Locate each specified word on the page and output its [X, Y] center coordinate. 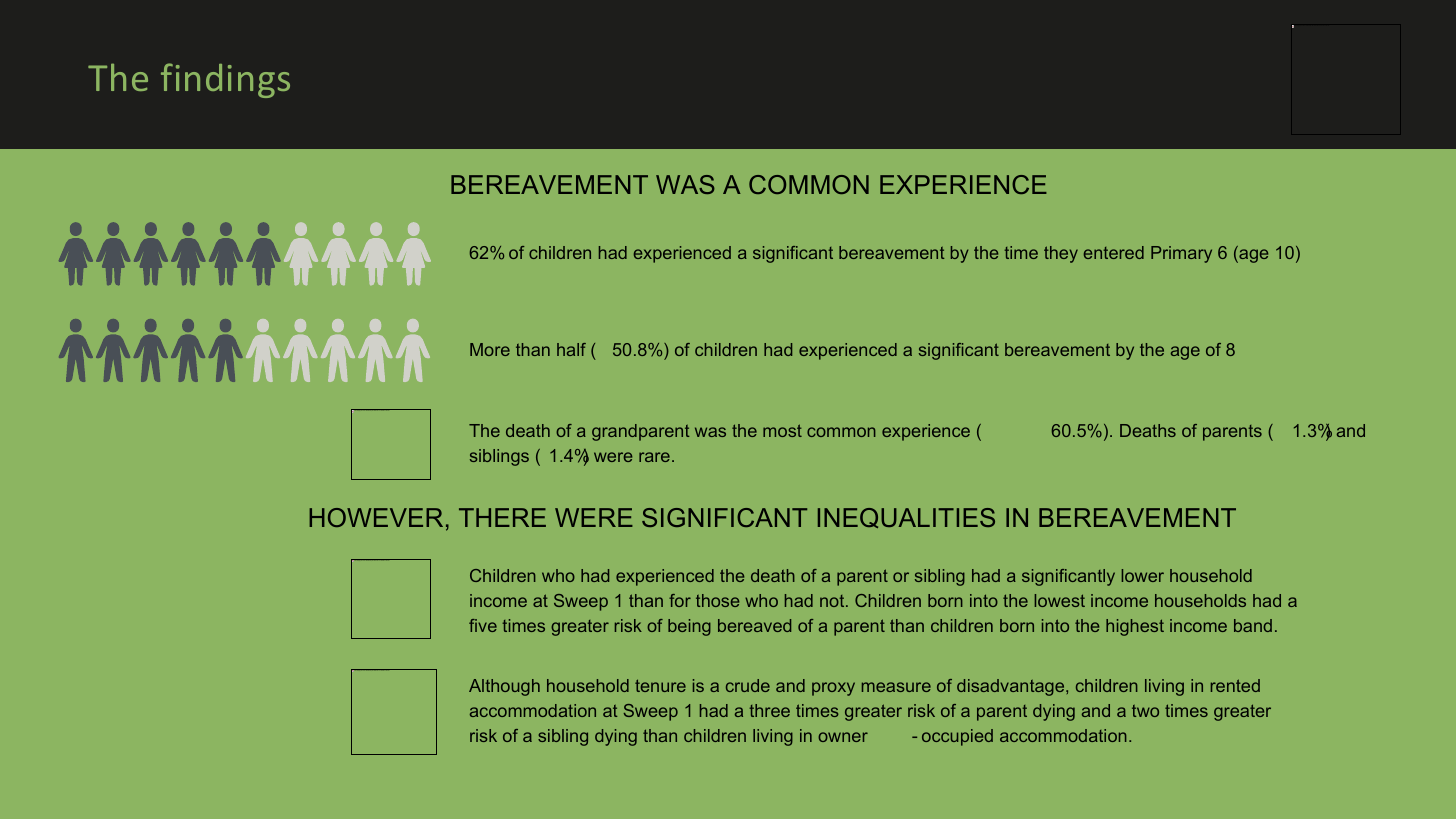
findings [225, 80]
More [490, 349]
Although [504, 687]
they [1061, 254]
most [782, 430]
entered [1114, 252]
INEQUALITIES [906, 518]
